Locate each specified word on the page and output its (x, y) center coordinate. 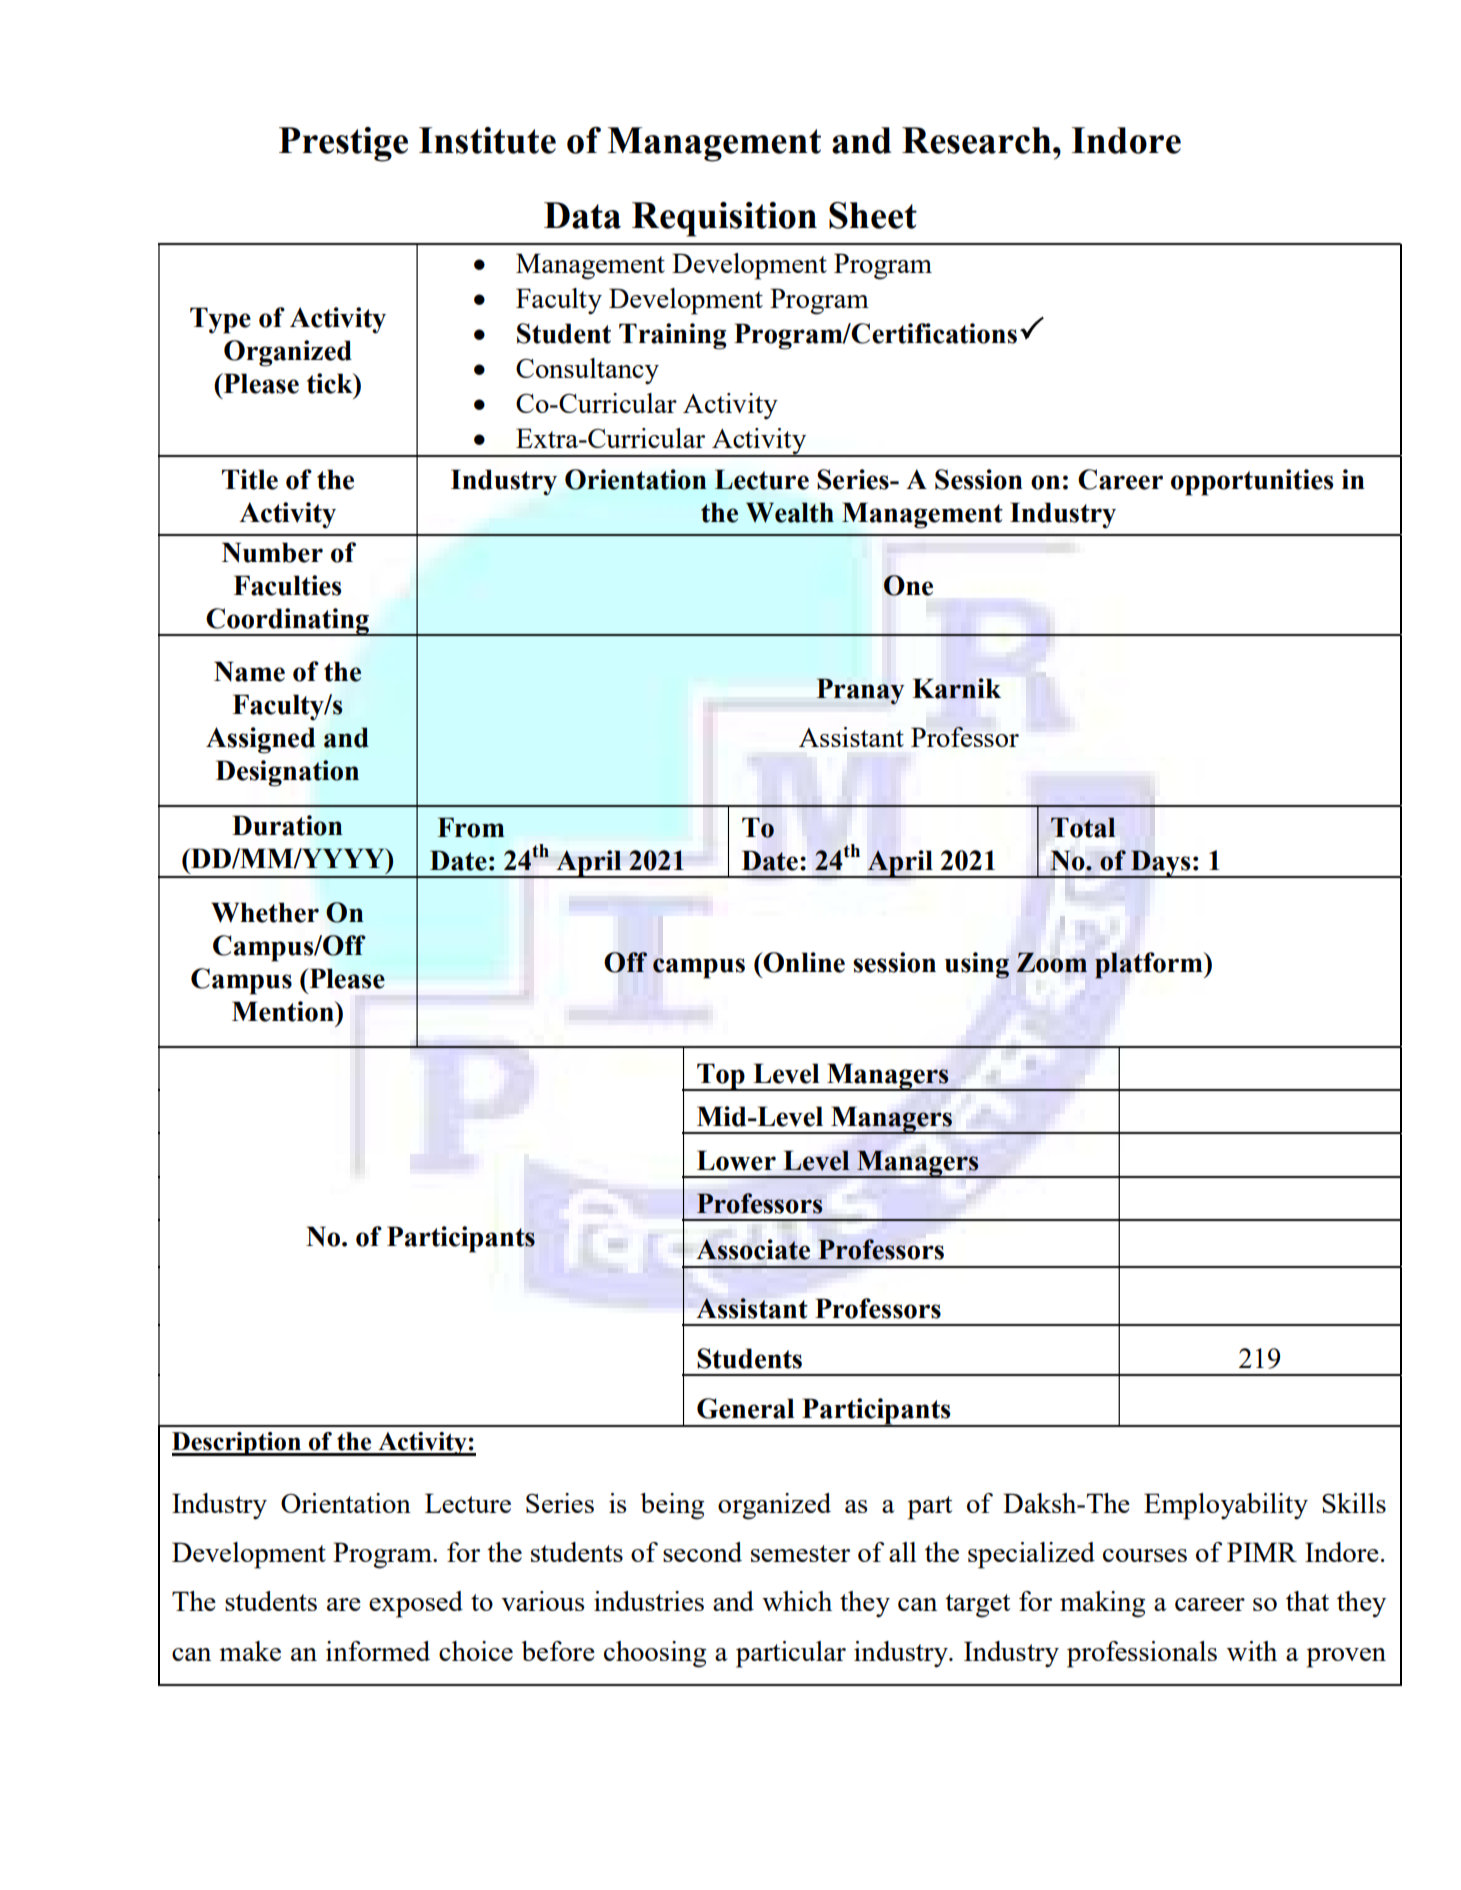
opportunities (1252, 482)
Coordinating (288, 622)
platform (1150, 965)
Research (978, 140)
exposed (416, 1604)
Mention (284, 1011)
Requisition (724, 219)
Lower (736, 1160)
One (908, 585)
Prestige (343, 144)
